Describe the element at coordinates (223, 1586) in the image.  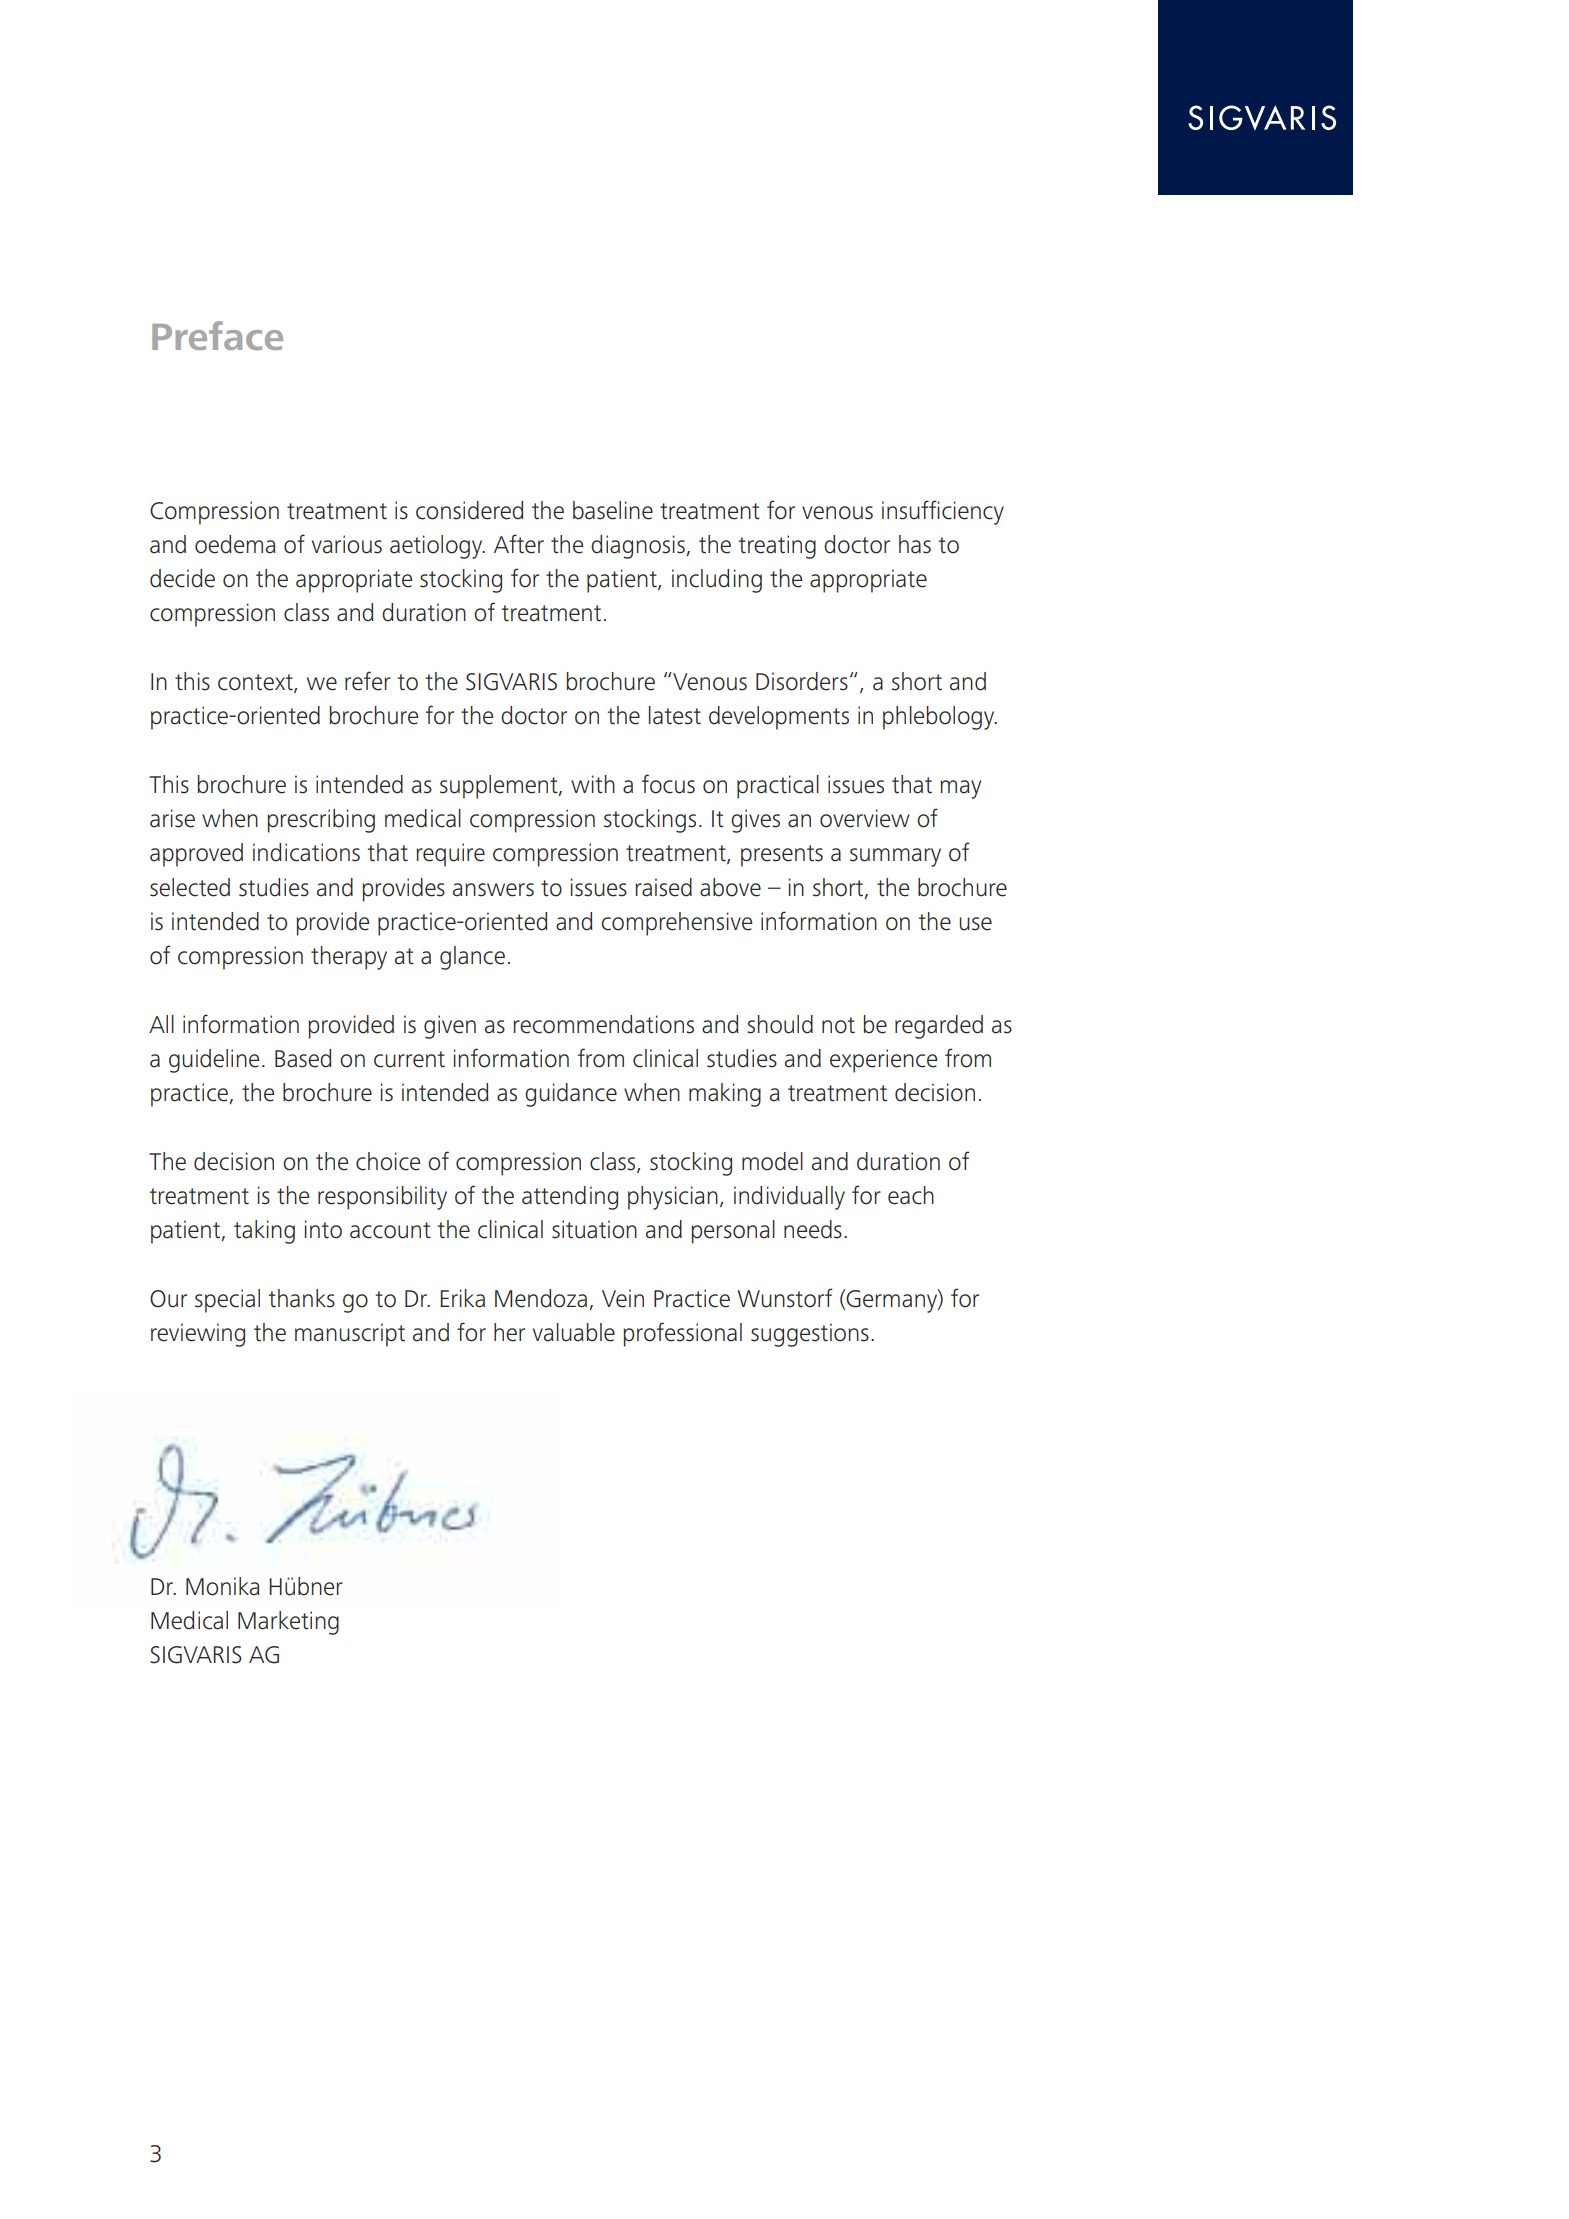
I see `Monika` at that location.
